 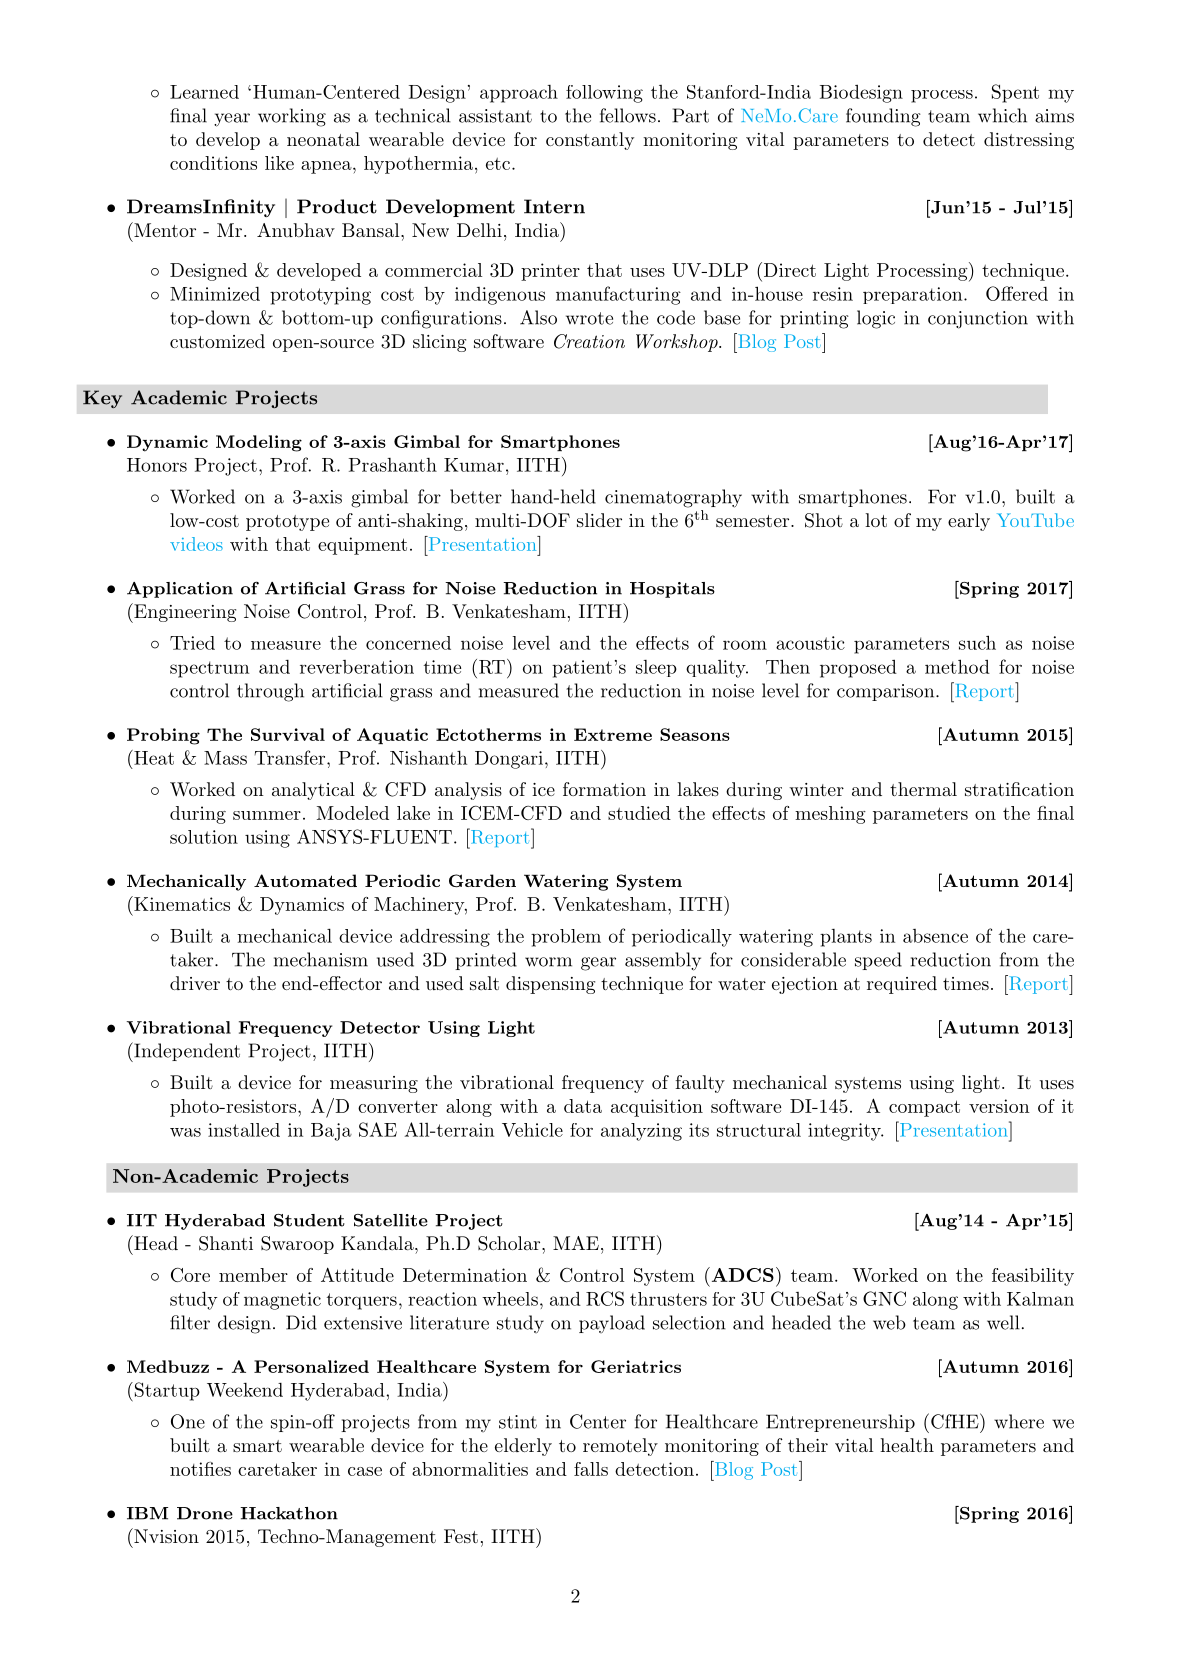 What do you see at coordinates (923, 789) in the screenshot?
I see `thermal` at bounding box center [923, 789].
